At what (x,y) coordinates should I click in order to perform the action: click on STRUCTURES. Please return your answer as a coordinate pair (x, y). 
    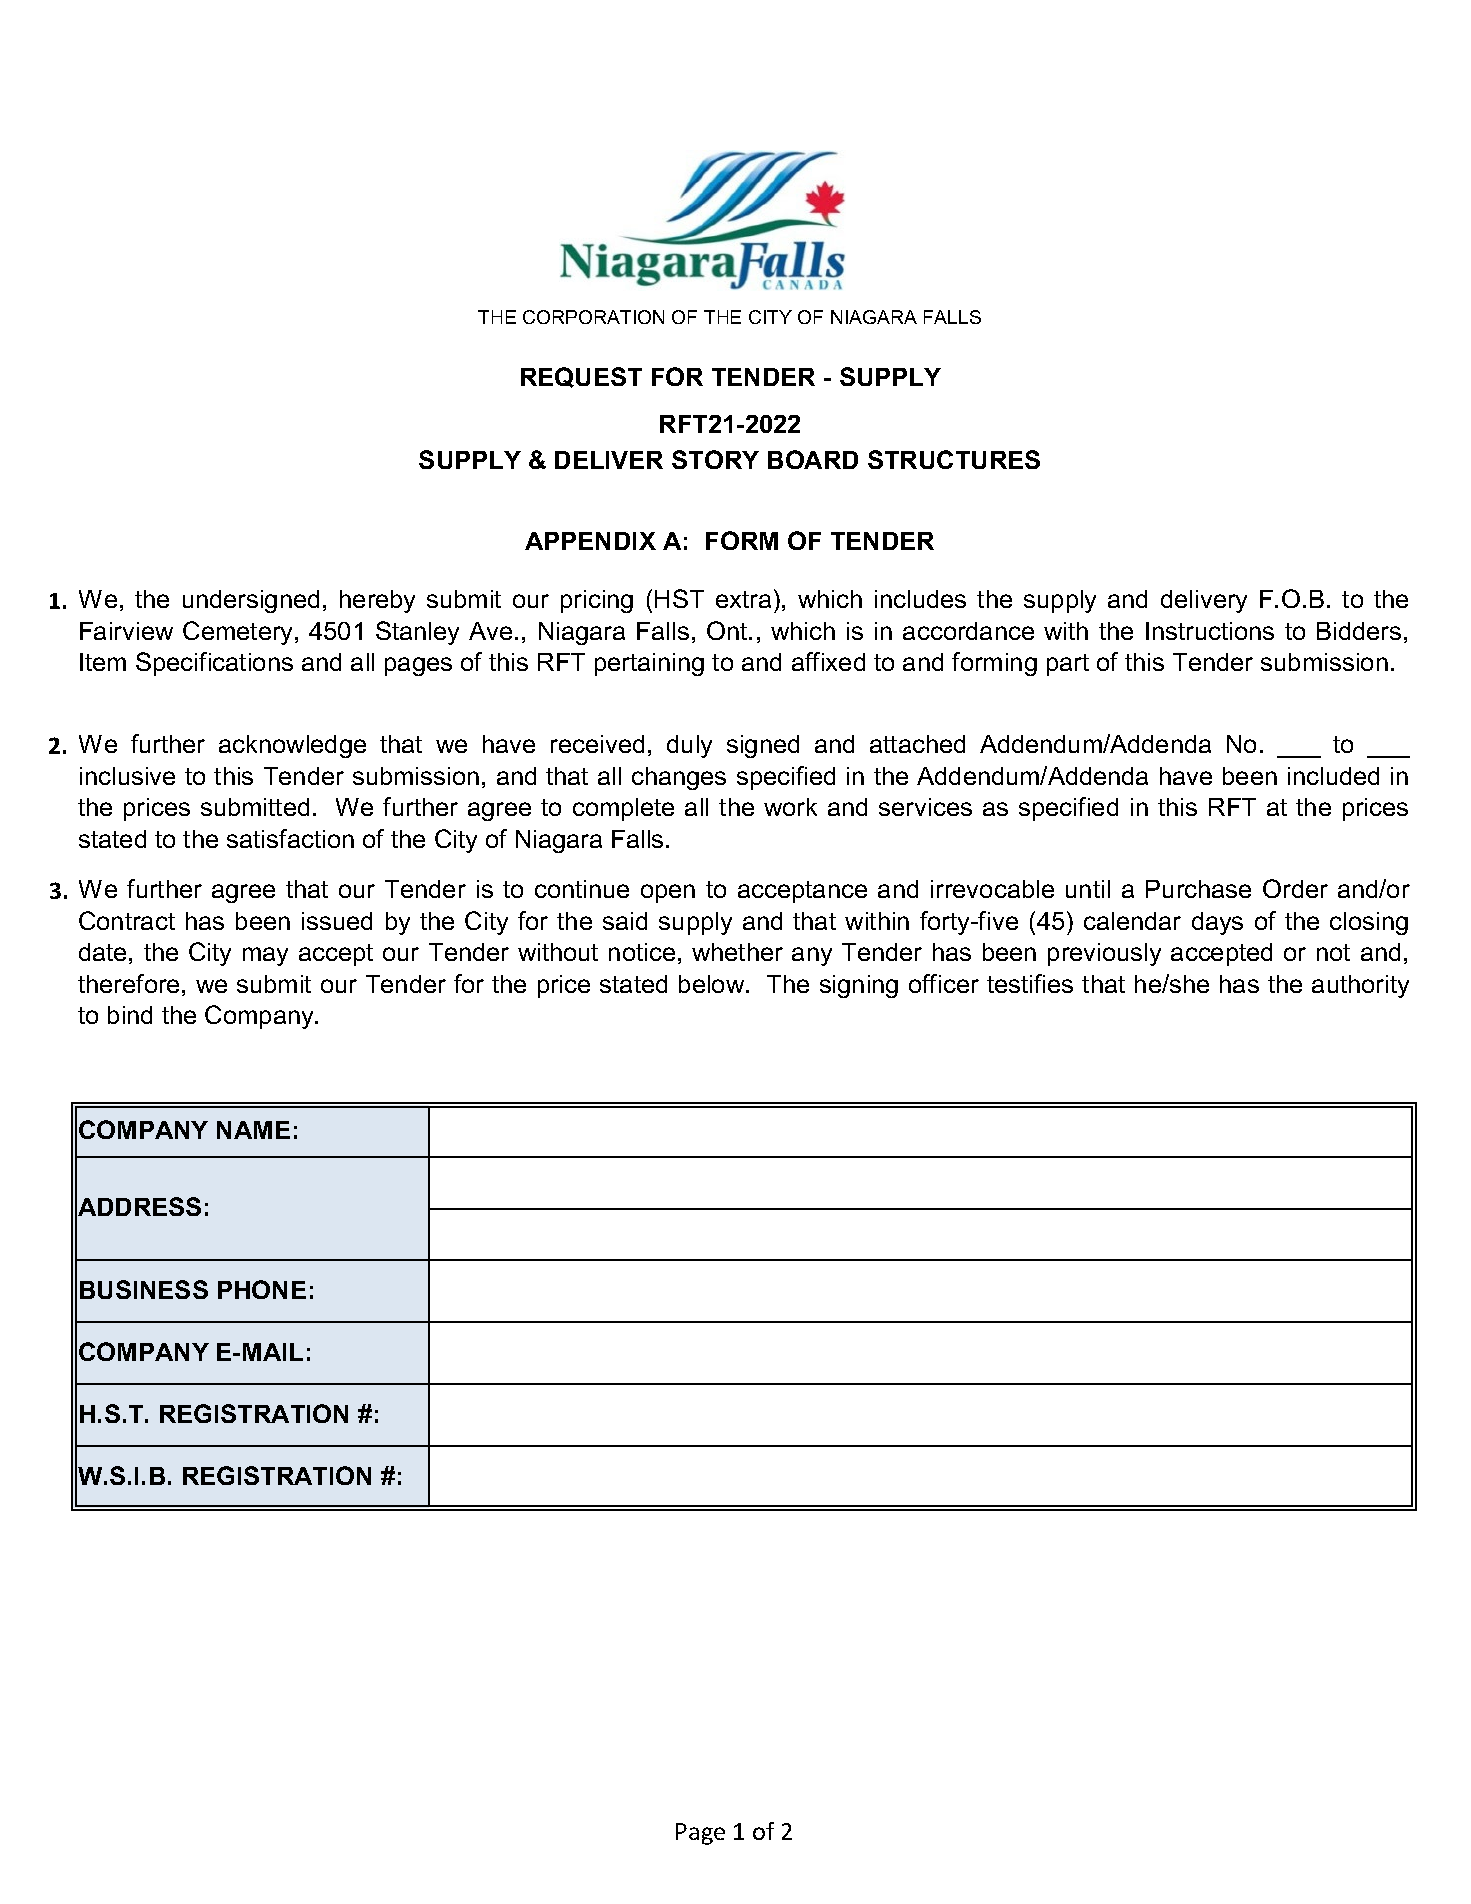
    Looking at the image, I should click on (954, 459).
